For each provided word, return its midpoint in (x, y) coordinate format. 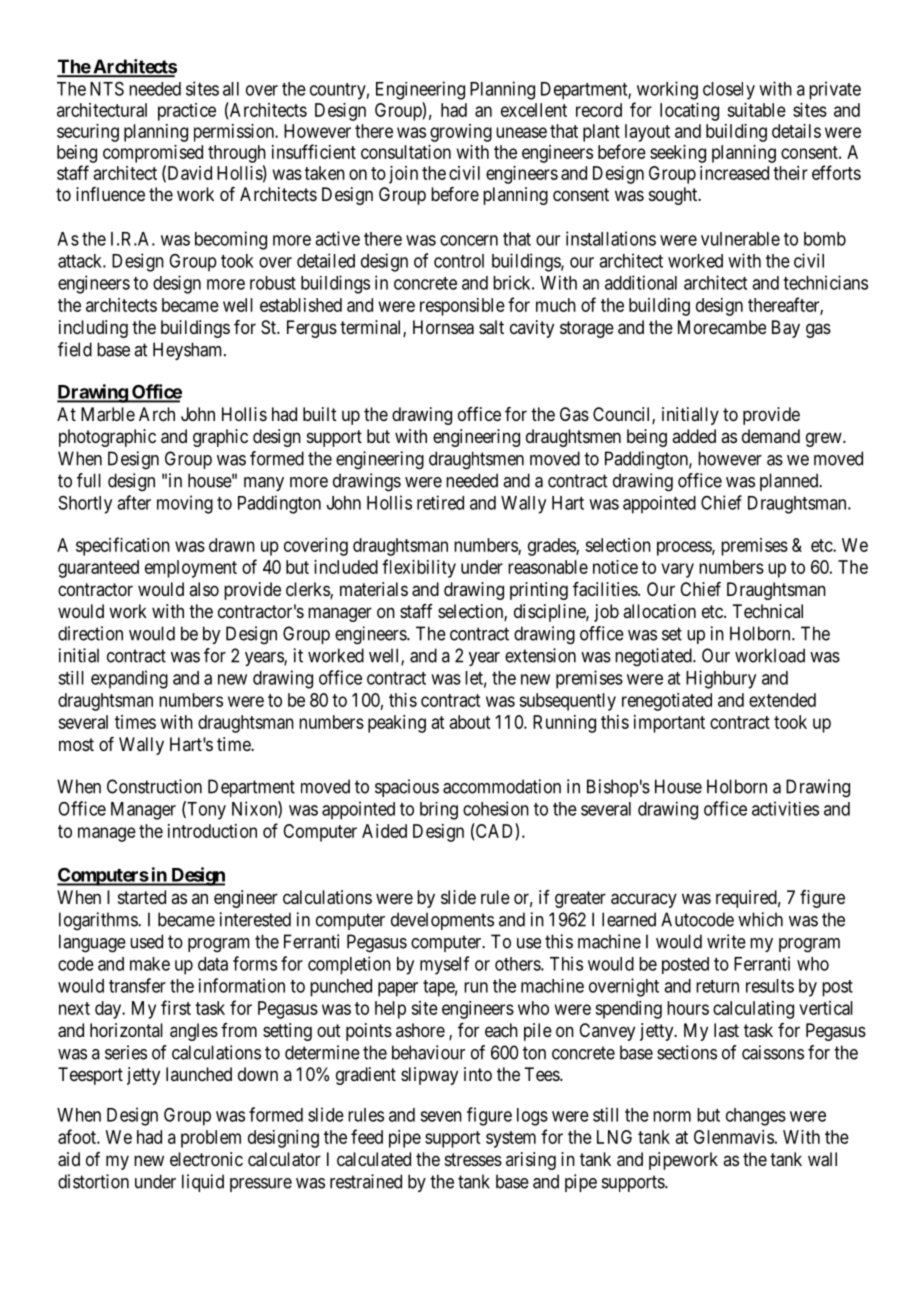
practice (187, 112)
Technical (767, 611)
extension (540, 655)
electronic (206, 1159)
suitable (756, 110)
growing (461, 133)
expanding (129, 679)
